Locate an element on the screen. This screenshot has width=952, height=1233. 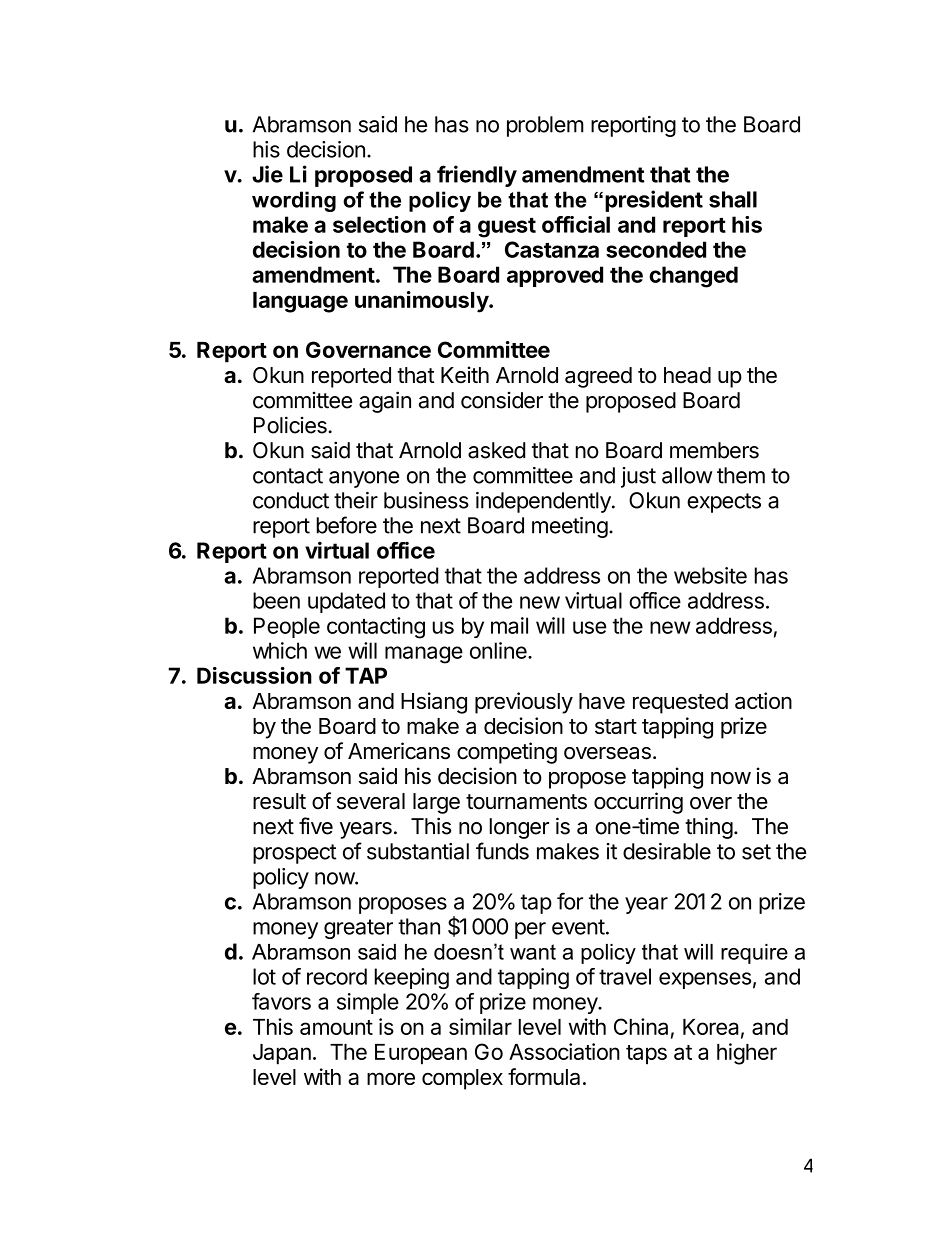
website is located at coordinates (710, 575).
